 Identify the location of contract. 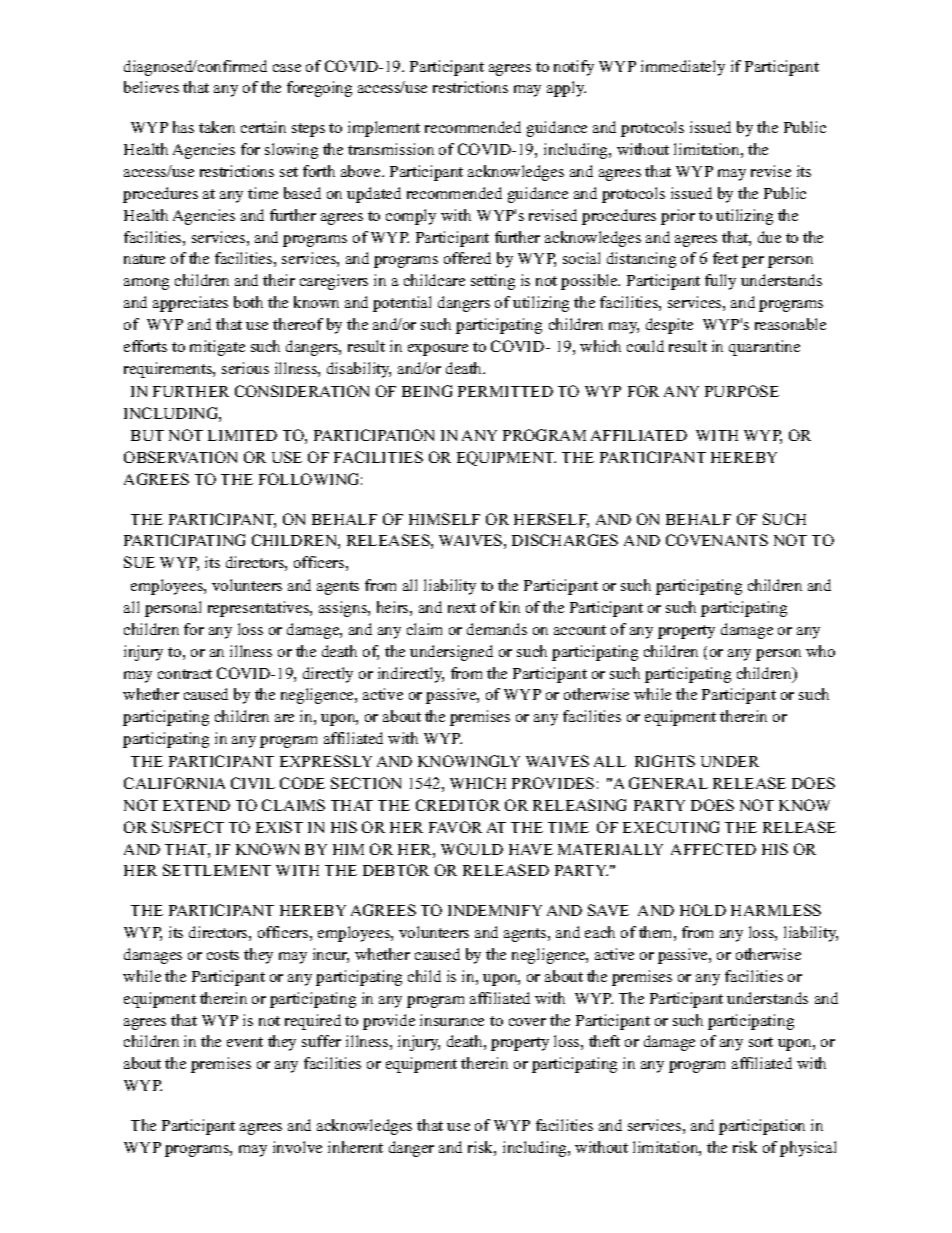
(185, 674).
